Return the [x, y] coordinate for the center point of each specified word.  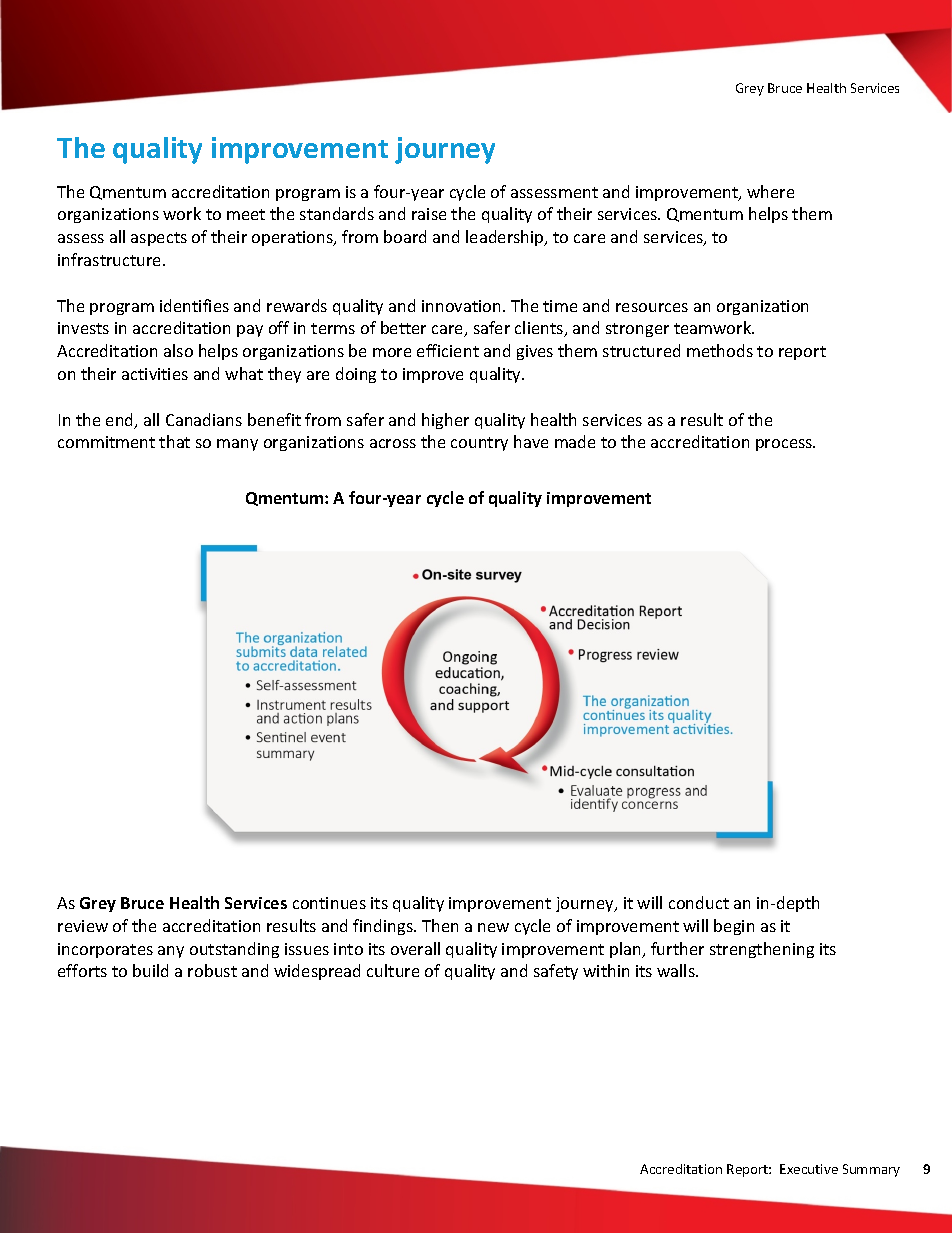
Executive [809, 1169]
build [150, 970]
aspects [159, 239]
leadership [506, 238]
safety [556, 972]
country [479, 444]
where [770, 191]
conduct [699, 902]
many [237, 445]
